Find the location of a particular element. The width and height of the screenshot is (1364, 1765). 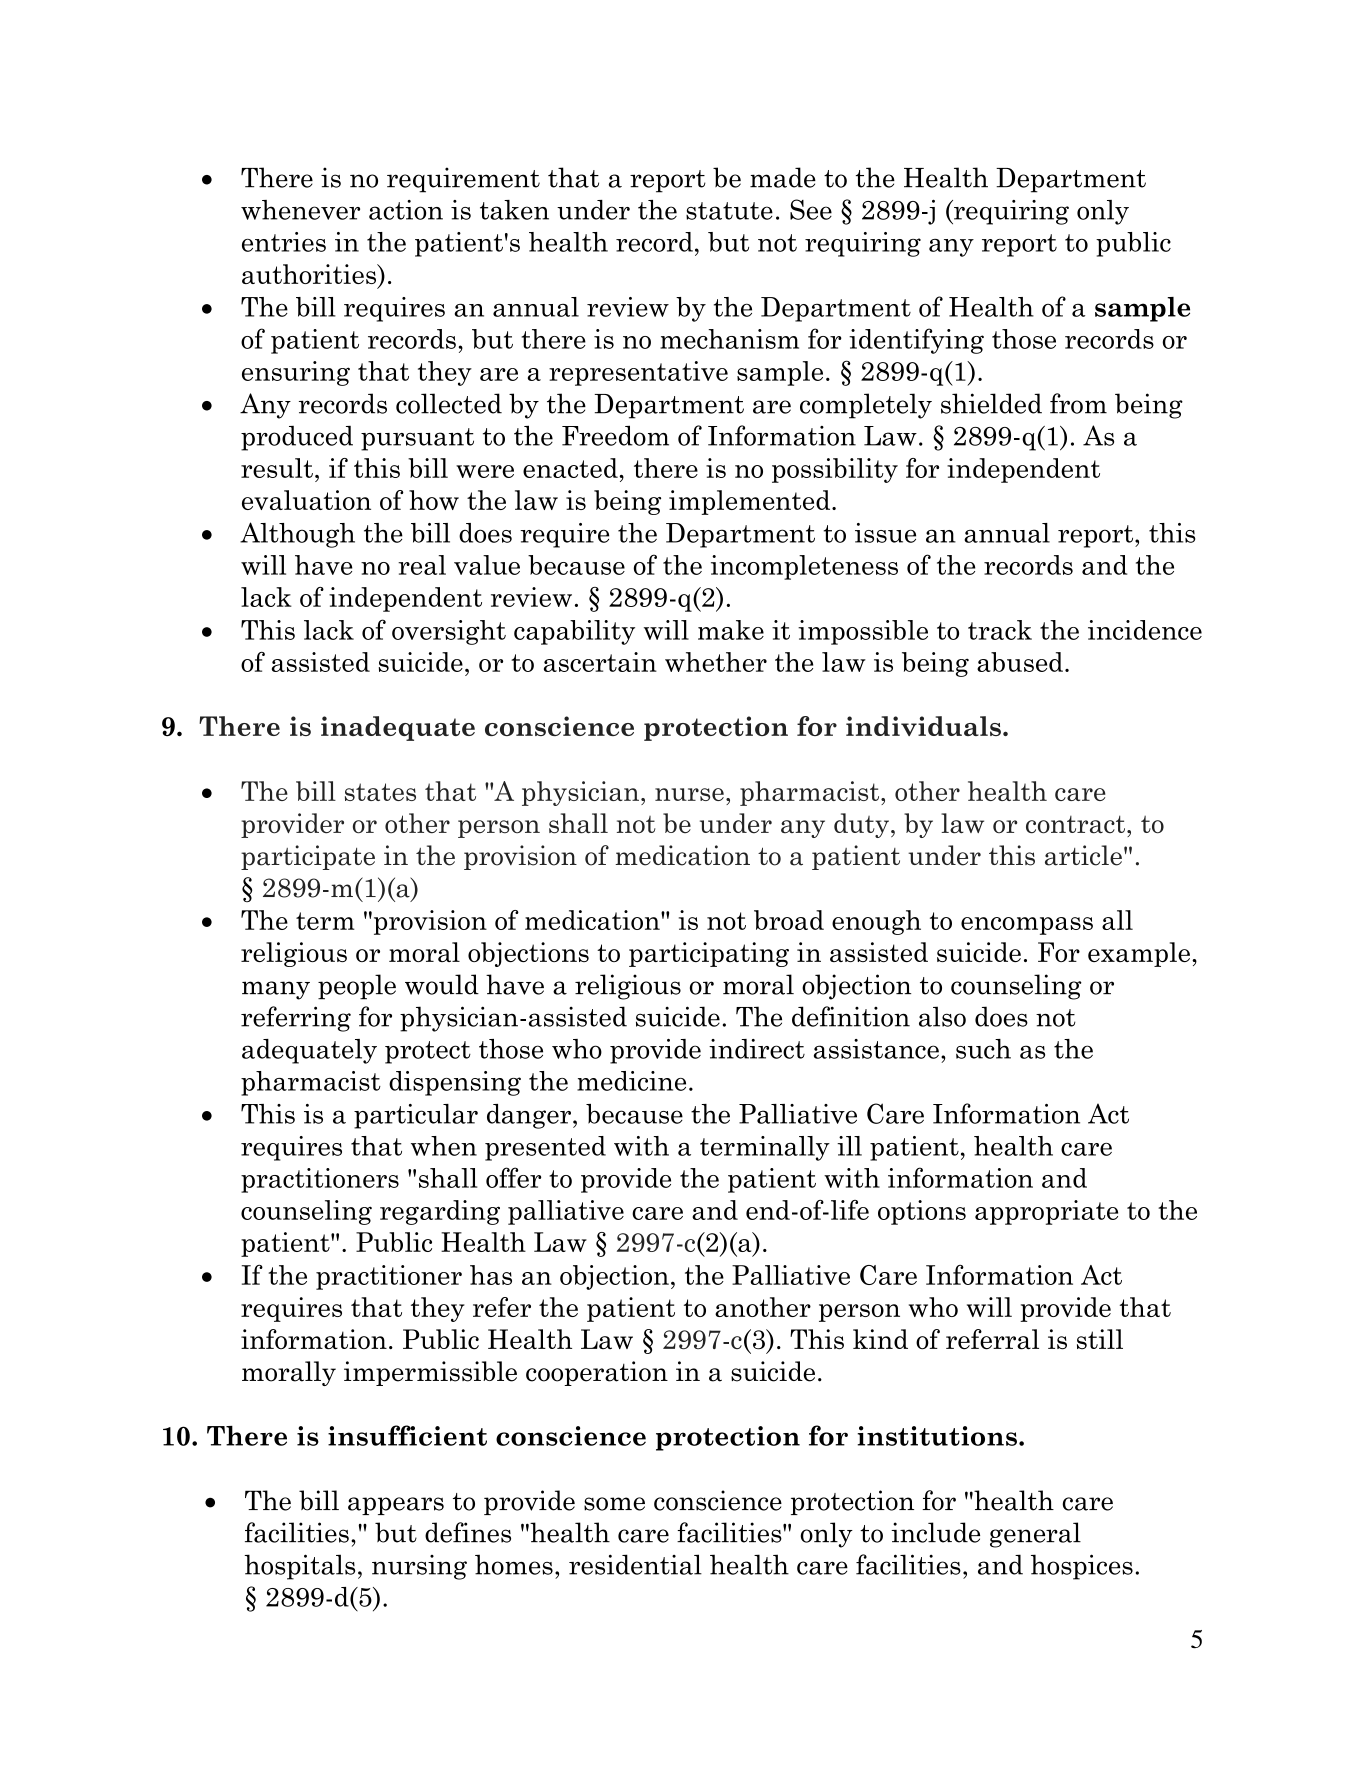

oversight is located at coordinates (449, 632).
